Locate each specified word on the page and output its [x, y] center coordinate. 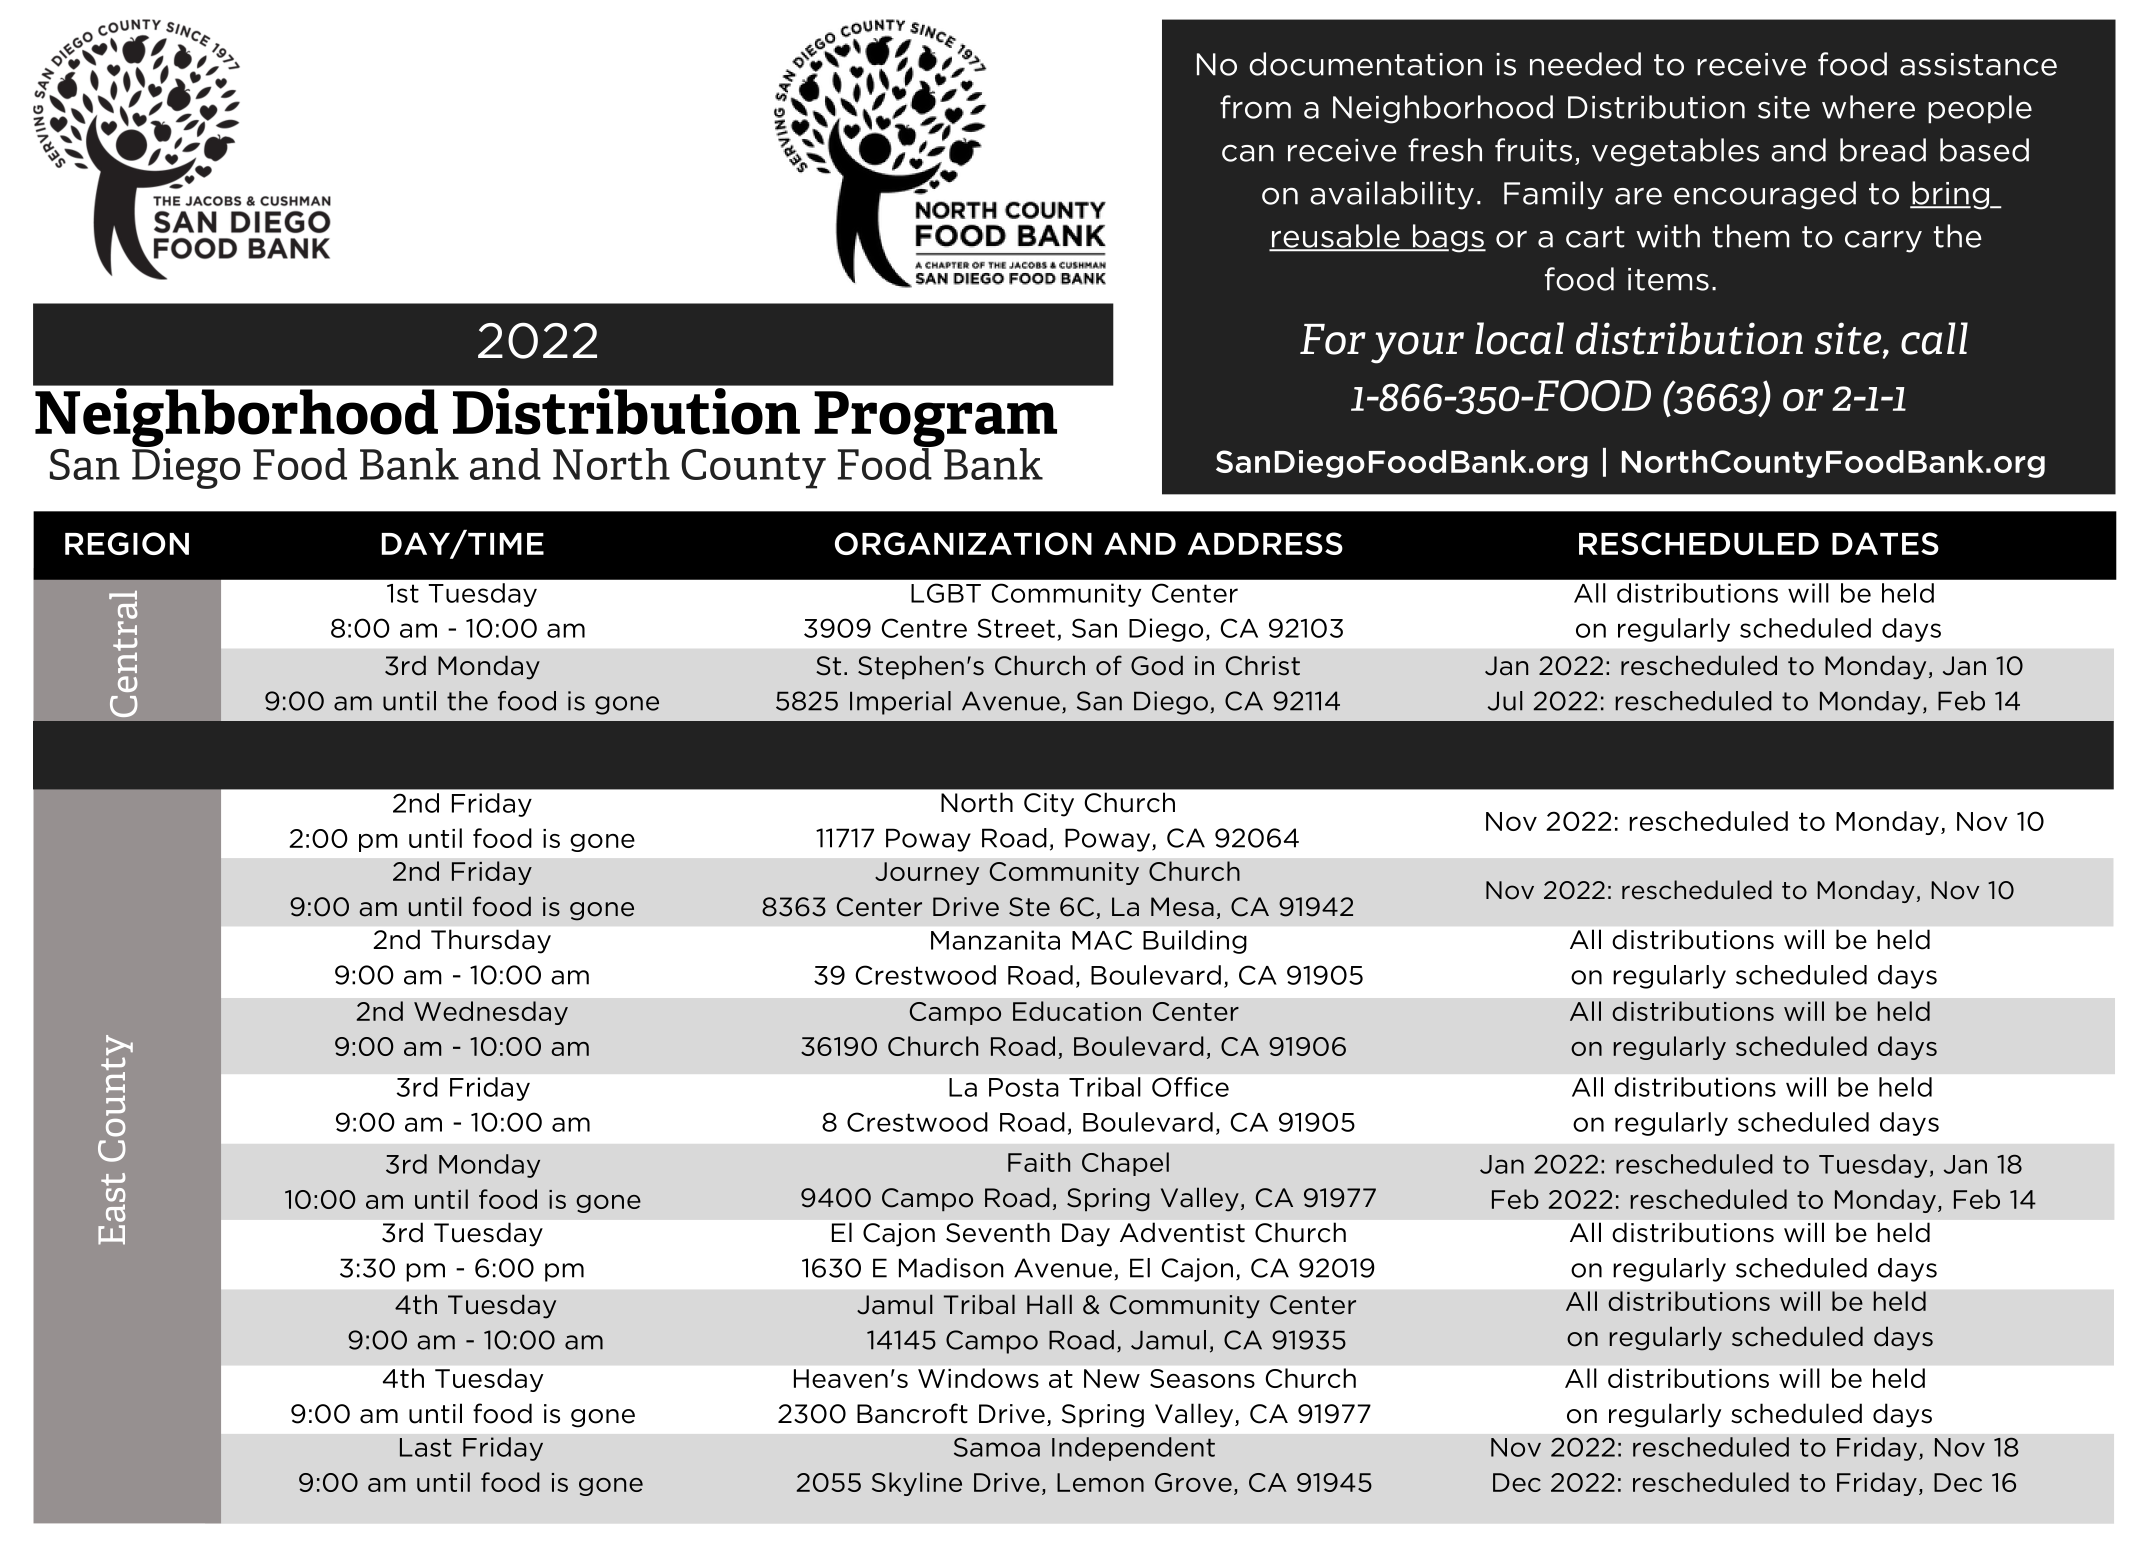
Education [1077, 1011]
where [1868, 107]
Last [426, 1447]
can [1248, 153]
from [1255, 107]
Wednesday [491, 1013]
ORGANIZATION [963, 543]
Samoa [997, 1447]
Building [1195, 942]
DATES [1885, 543]
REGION [127, 543]
